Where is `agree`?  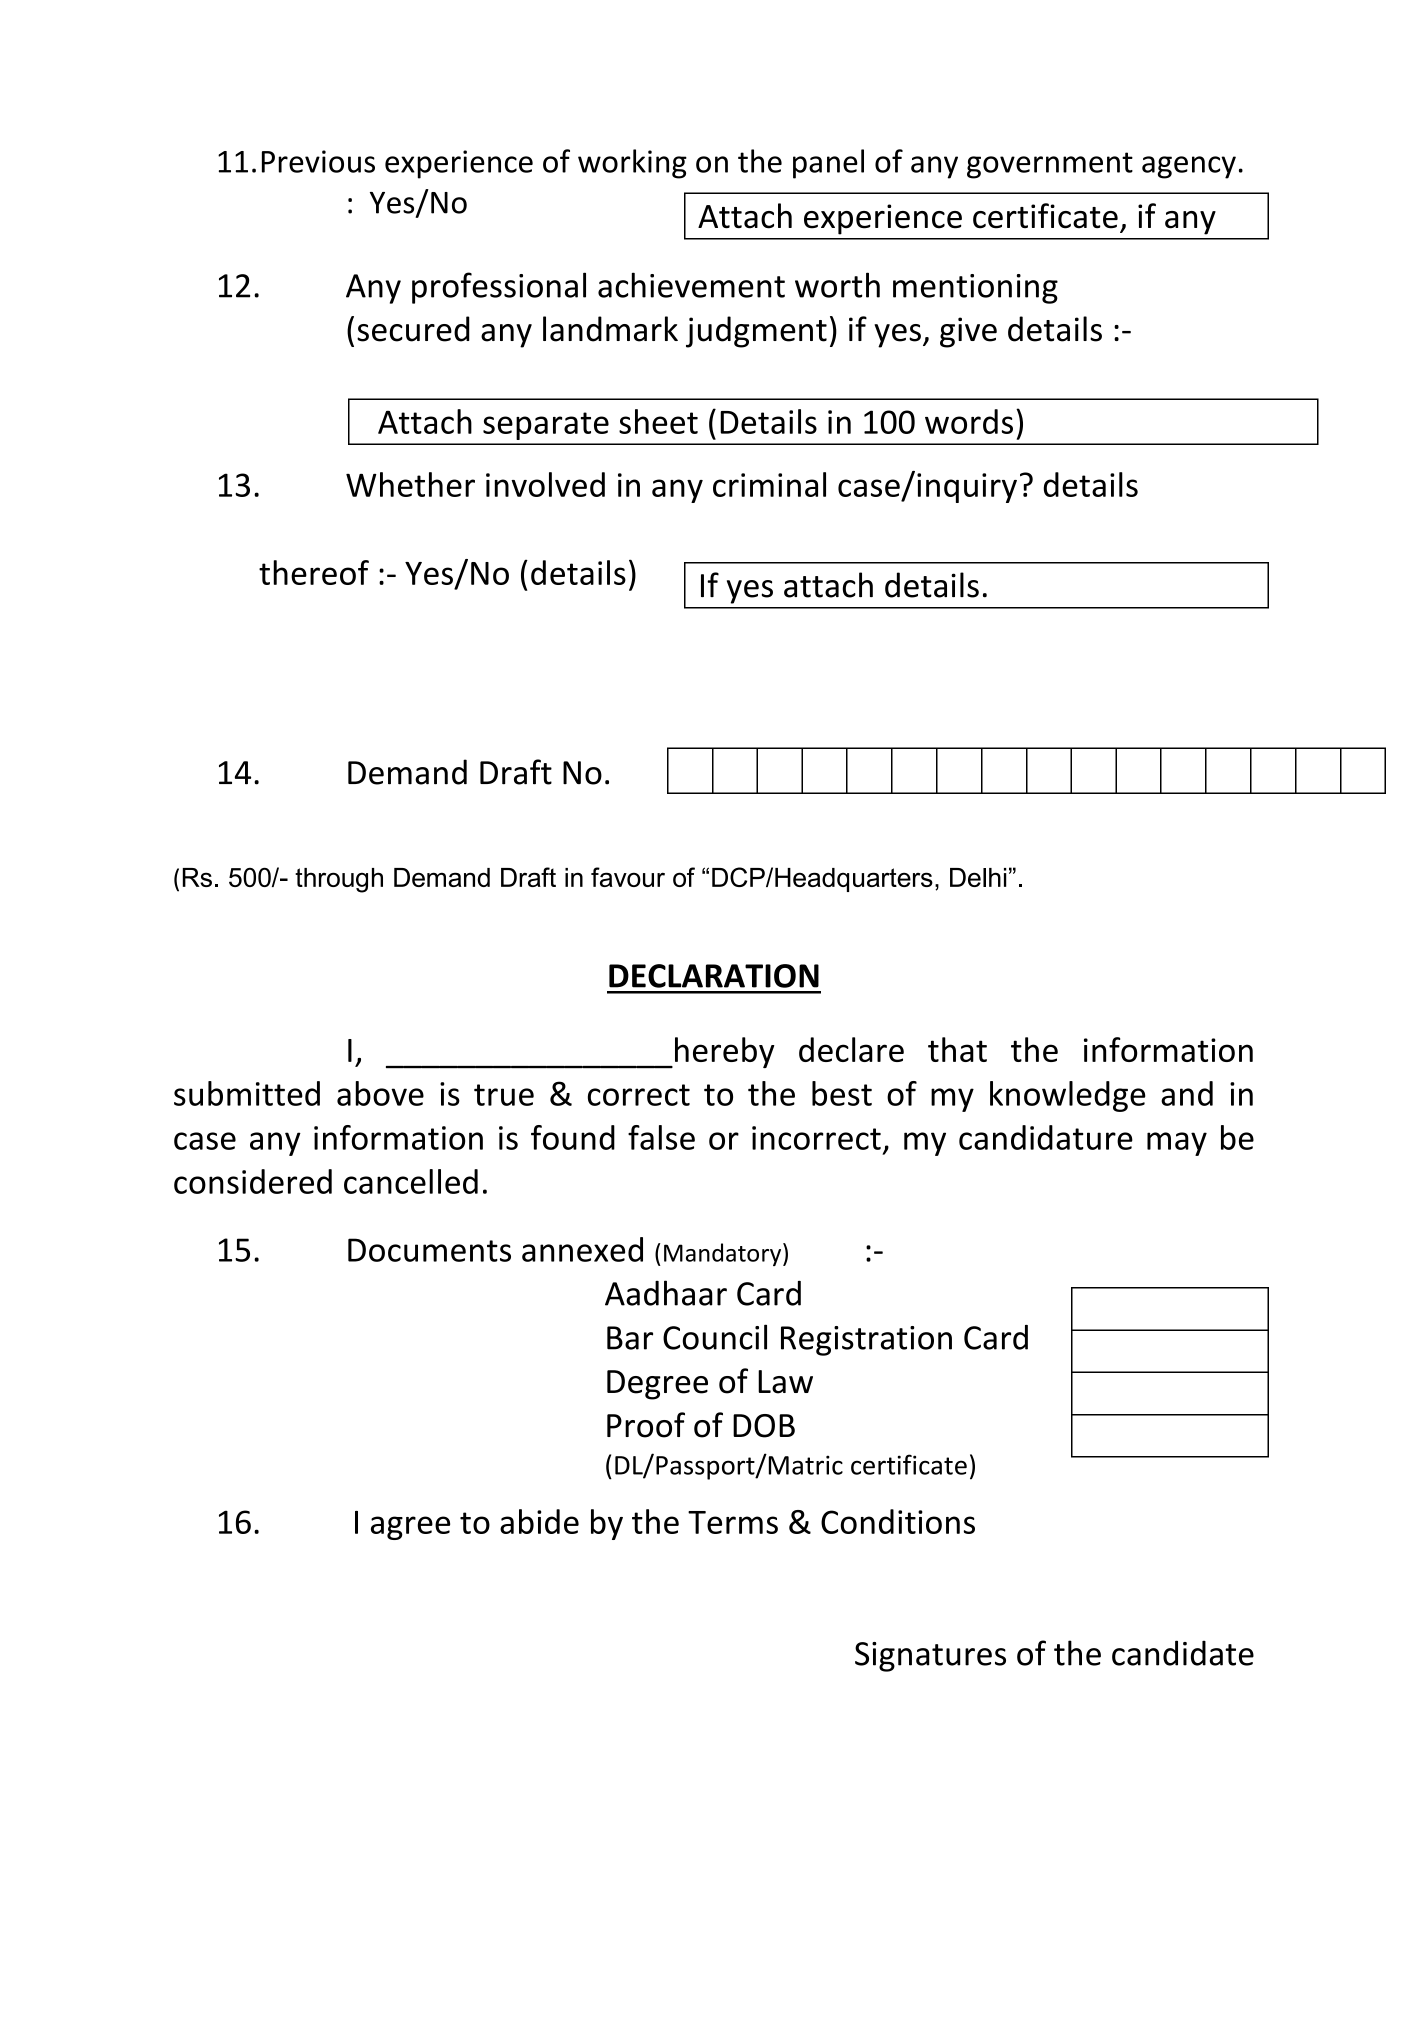 agree is located at coordinates (410, 1528).
